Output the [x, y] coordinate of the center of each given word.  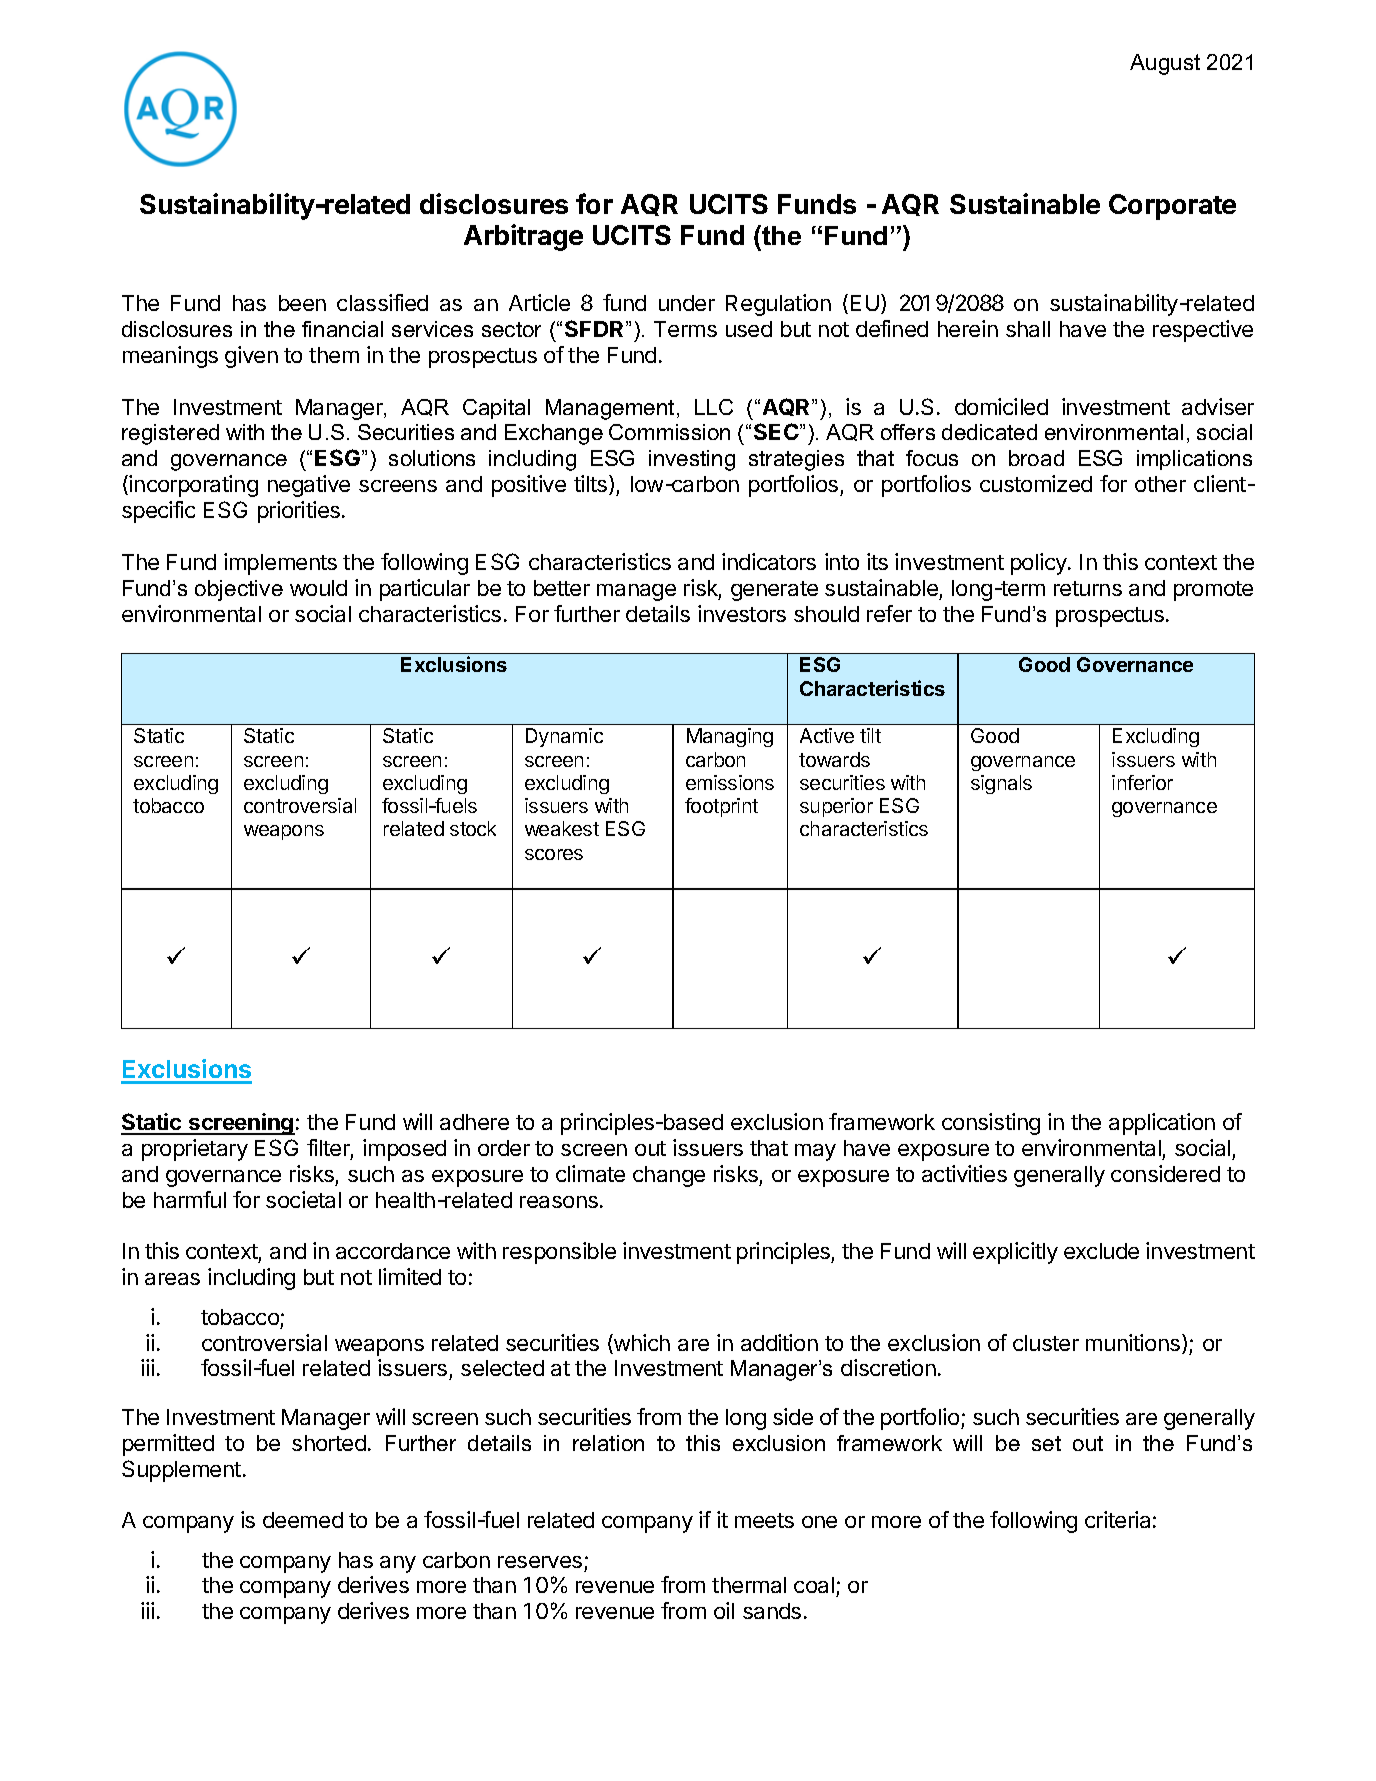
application [1162, 1124]
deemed [303, 1520]
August [1165, 64]
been [302, 303]
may [815, 1152]
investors [742, 613]
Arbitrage [523, 237]
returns [1088, 588]
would [318, 588]
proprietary [195, 1150]
